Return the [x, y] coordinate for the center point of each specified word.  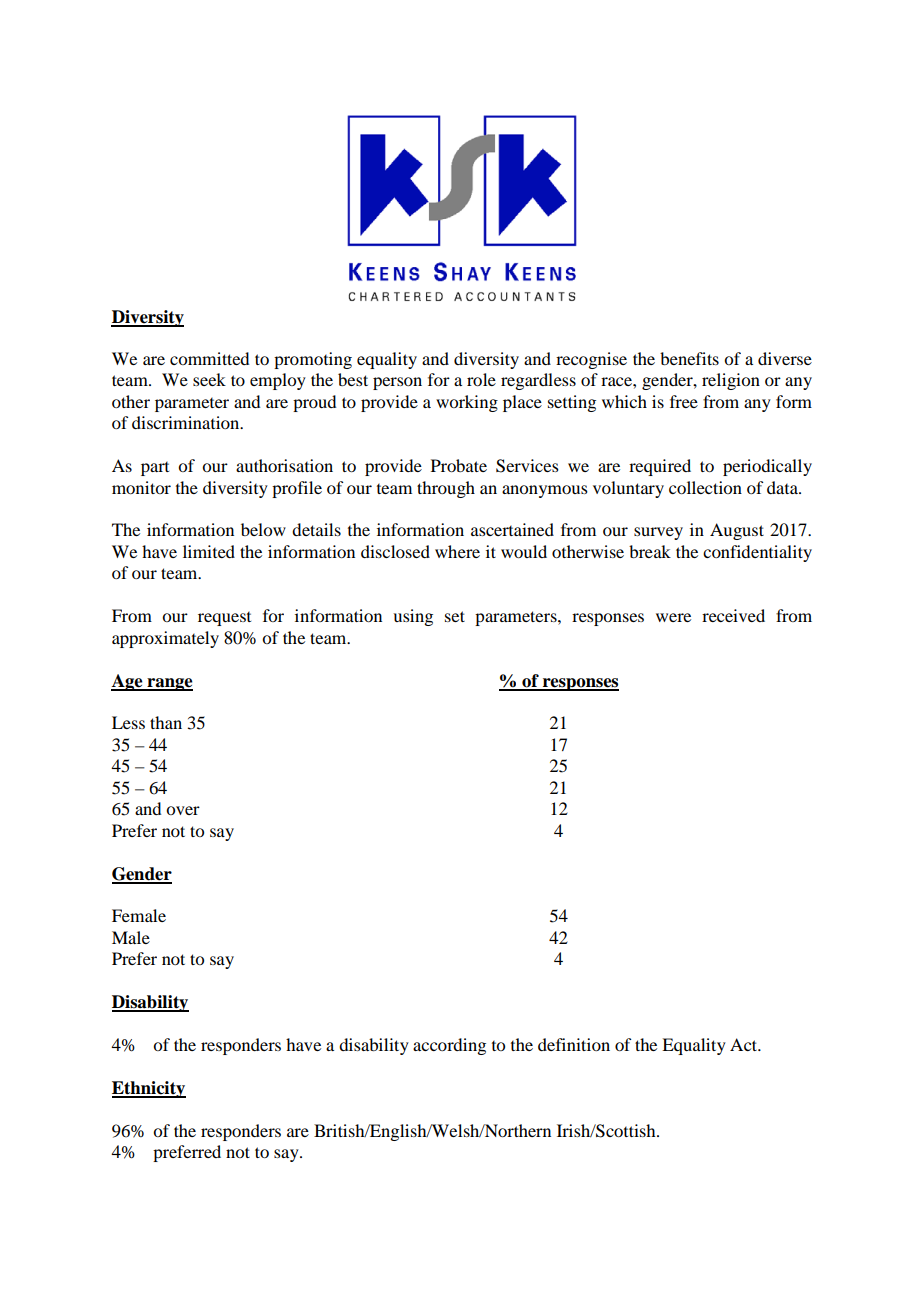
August [737, 531]
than [166, 722]
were [673, 617]
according [449, 1046]
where [457, 551]
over [183, 810]
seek [209, 379]
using [413, 617]
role [481, 379]
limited [209, 551]
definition [574, 1044]
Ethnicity [149, 1089]
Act [745, 1044]
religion [731, 381]
